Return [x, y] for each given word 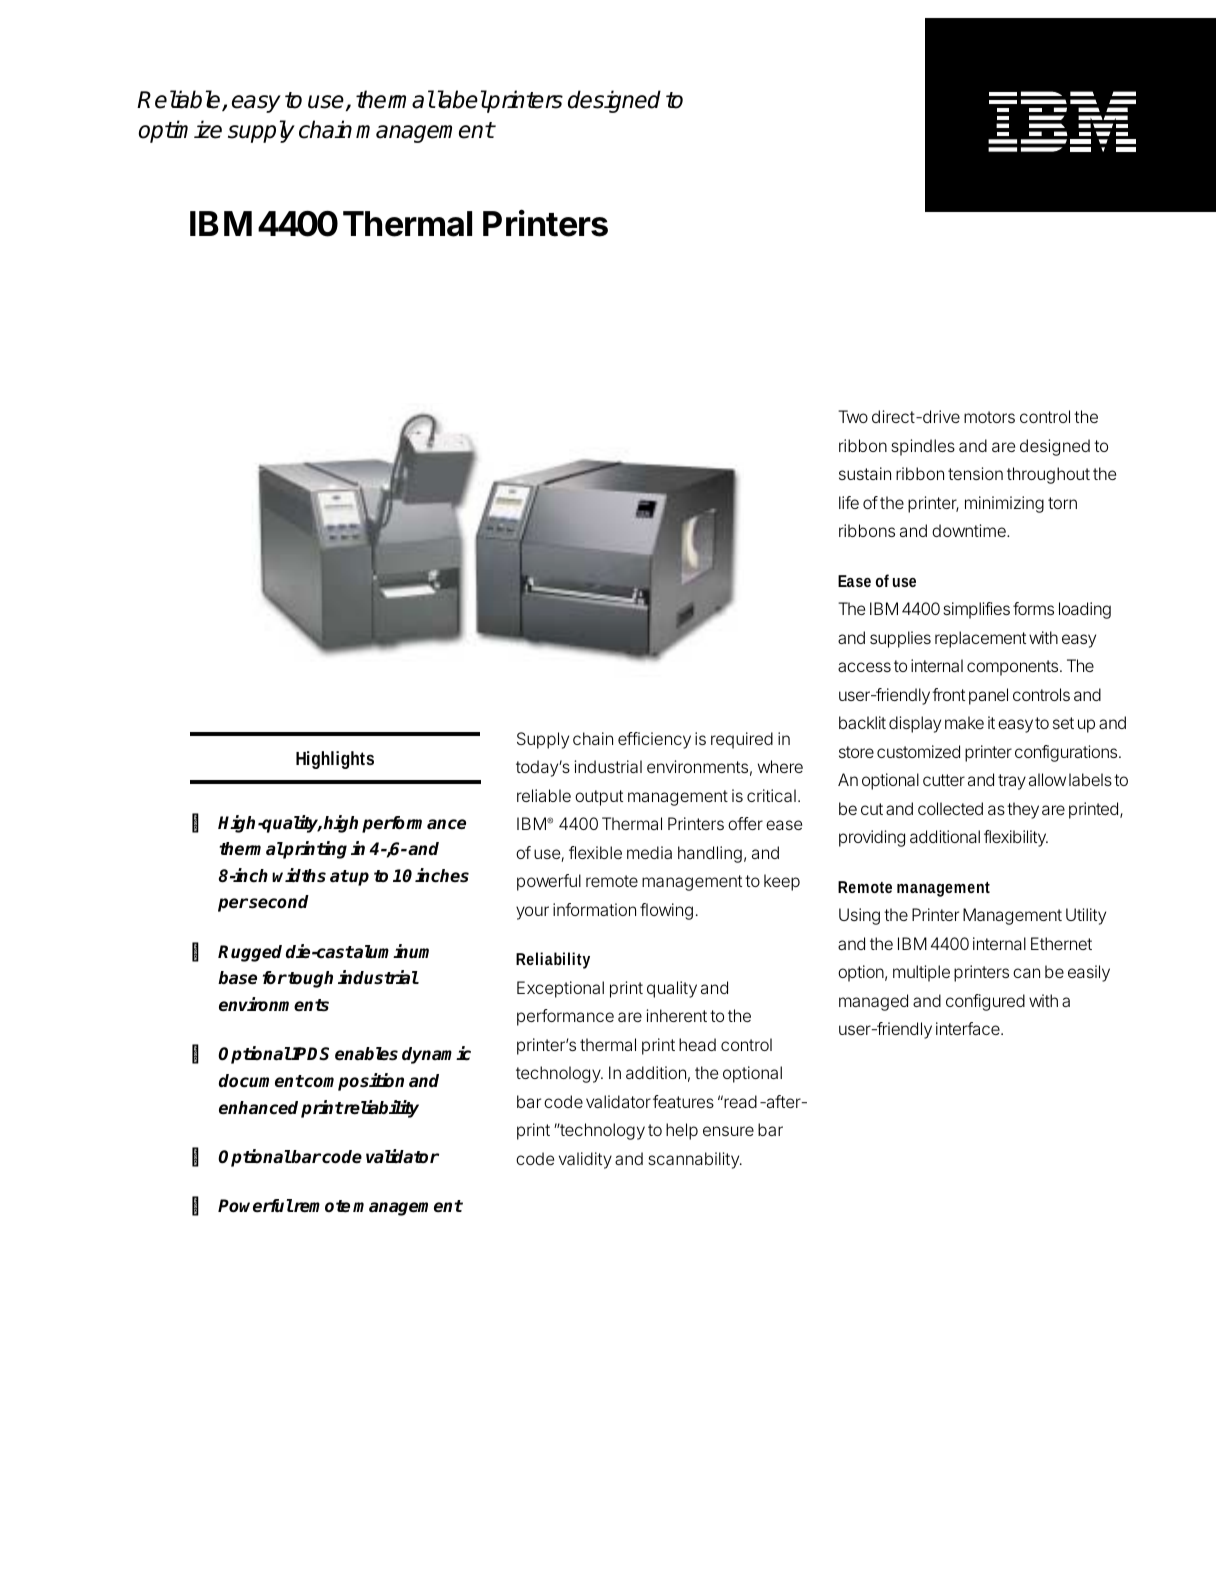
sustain [865, 473]
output [599, 798]
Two [853, 416]
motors [989, 417]
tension [975, 473]
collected [950, 808]
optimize [180, 131]
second [279, 902]
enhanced [258, 1108]
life [849, 502]
